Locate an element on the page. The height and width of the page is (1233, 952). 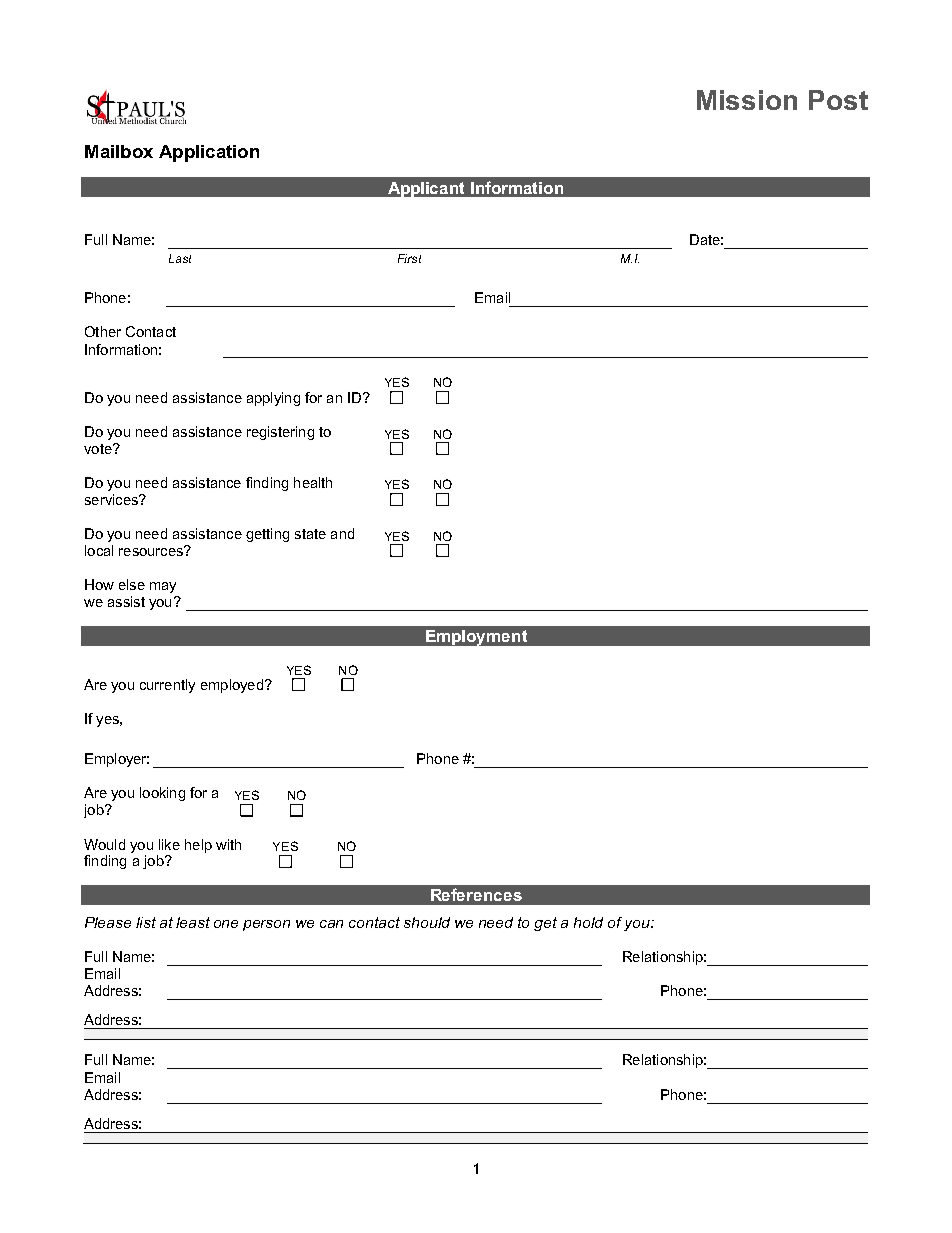
First is located at coordinates (409, 258).
